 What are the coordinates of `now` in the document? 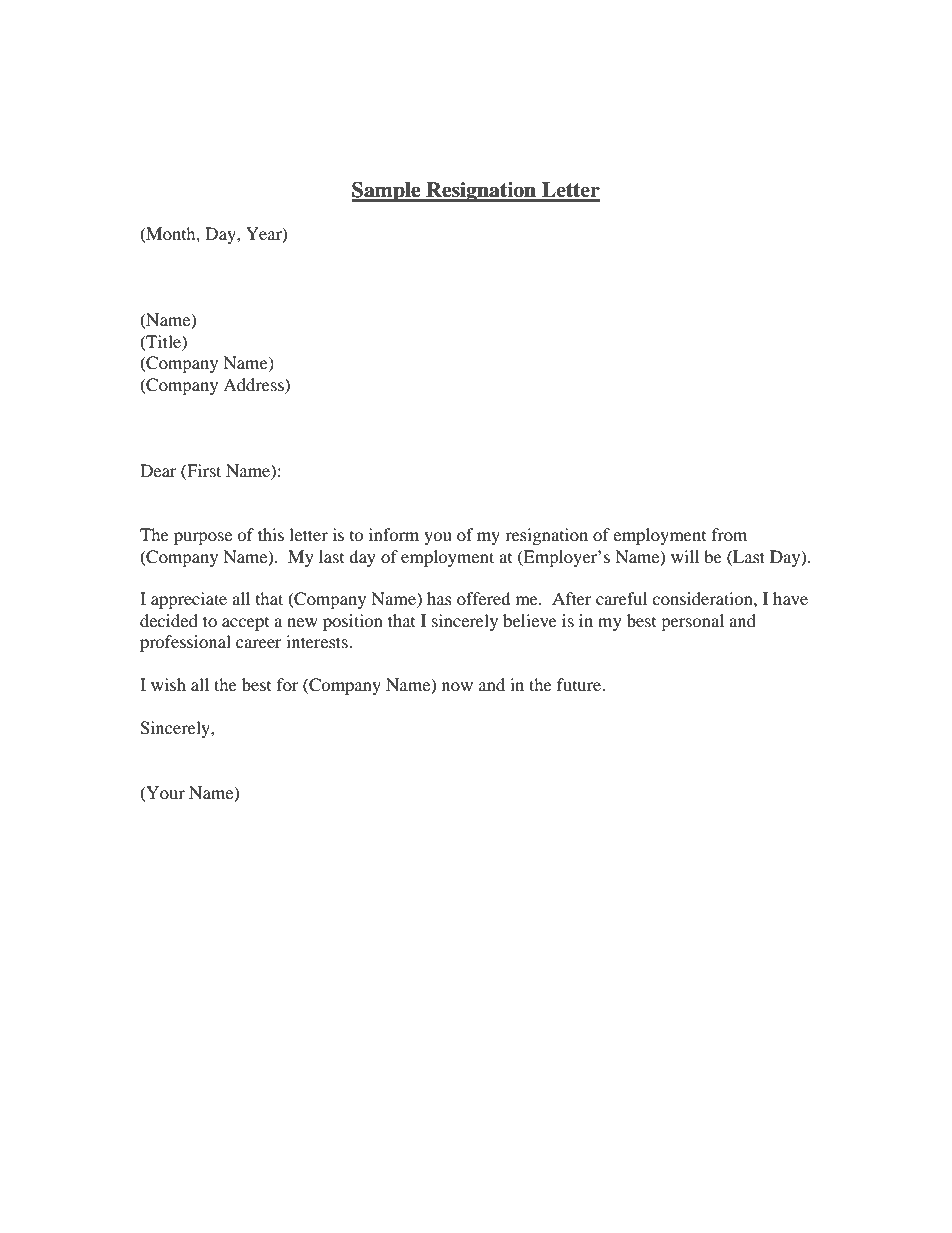 It's located at (457, 686).
